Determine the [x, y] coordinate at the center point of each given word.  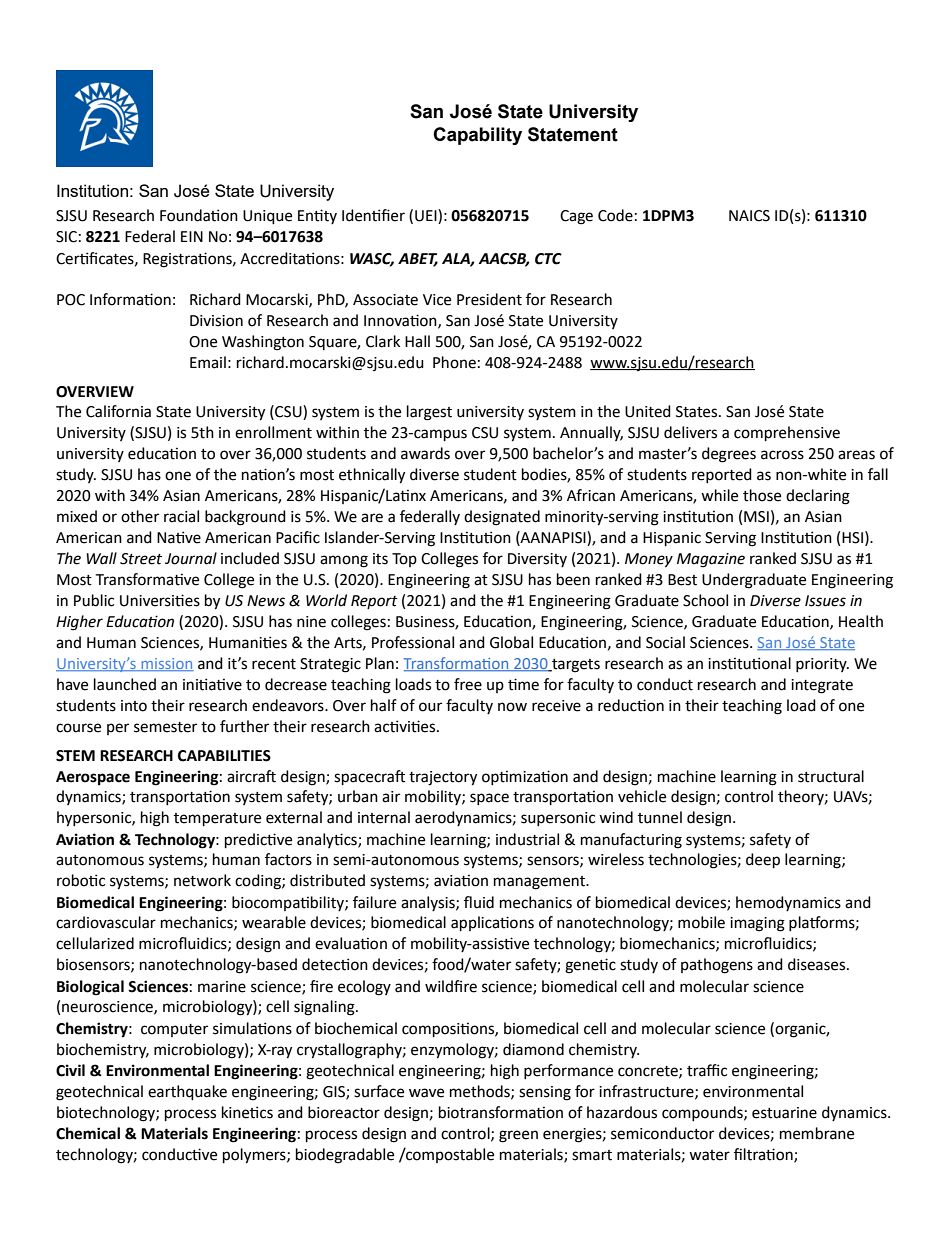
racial [181, 516]
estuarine [784, 1113]
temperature [217, 820]
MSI [756, 517]
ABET [418, 259]
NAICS [749, 216]
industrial [527, 839]
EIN [192, 236]
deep [763, 861]
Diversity [537, 560]
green [518, 1136]
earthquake [187, 1093]
